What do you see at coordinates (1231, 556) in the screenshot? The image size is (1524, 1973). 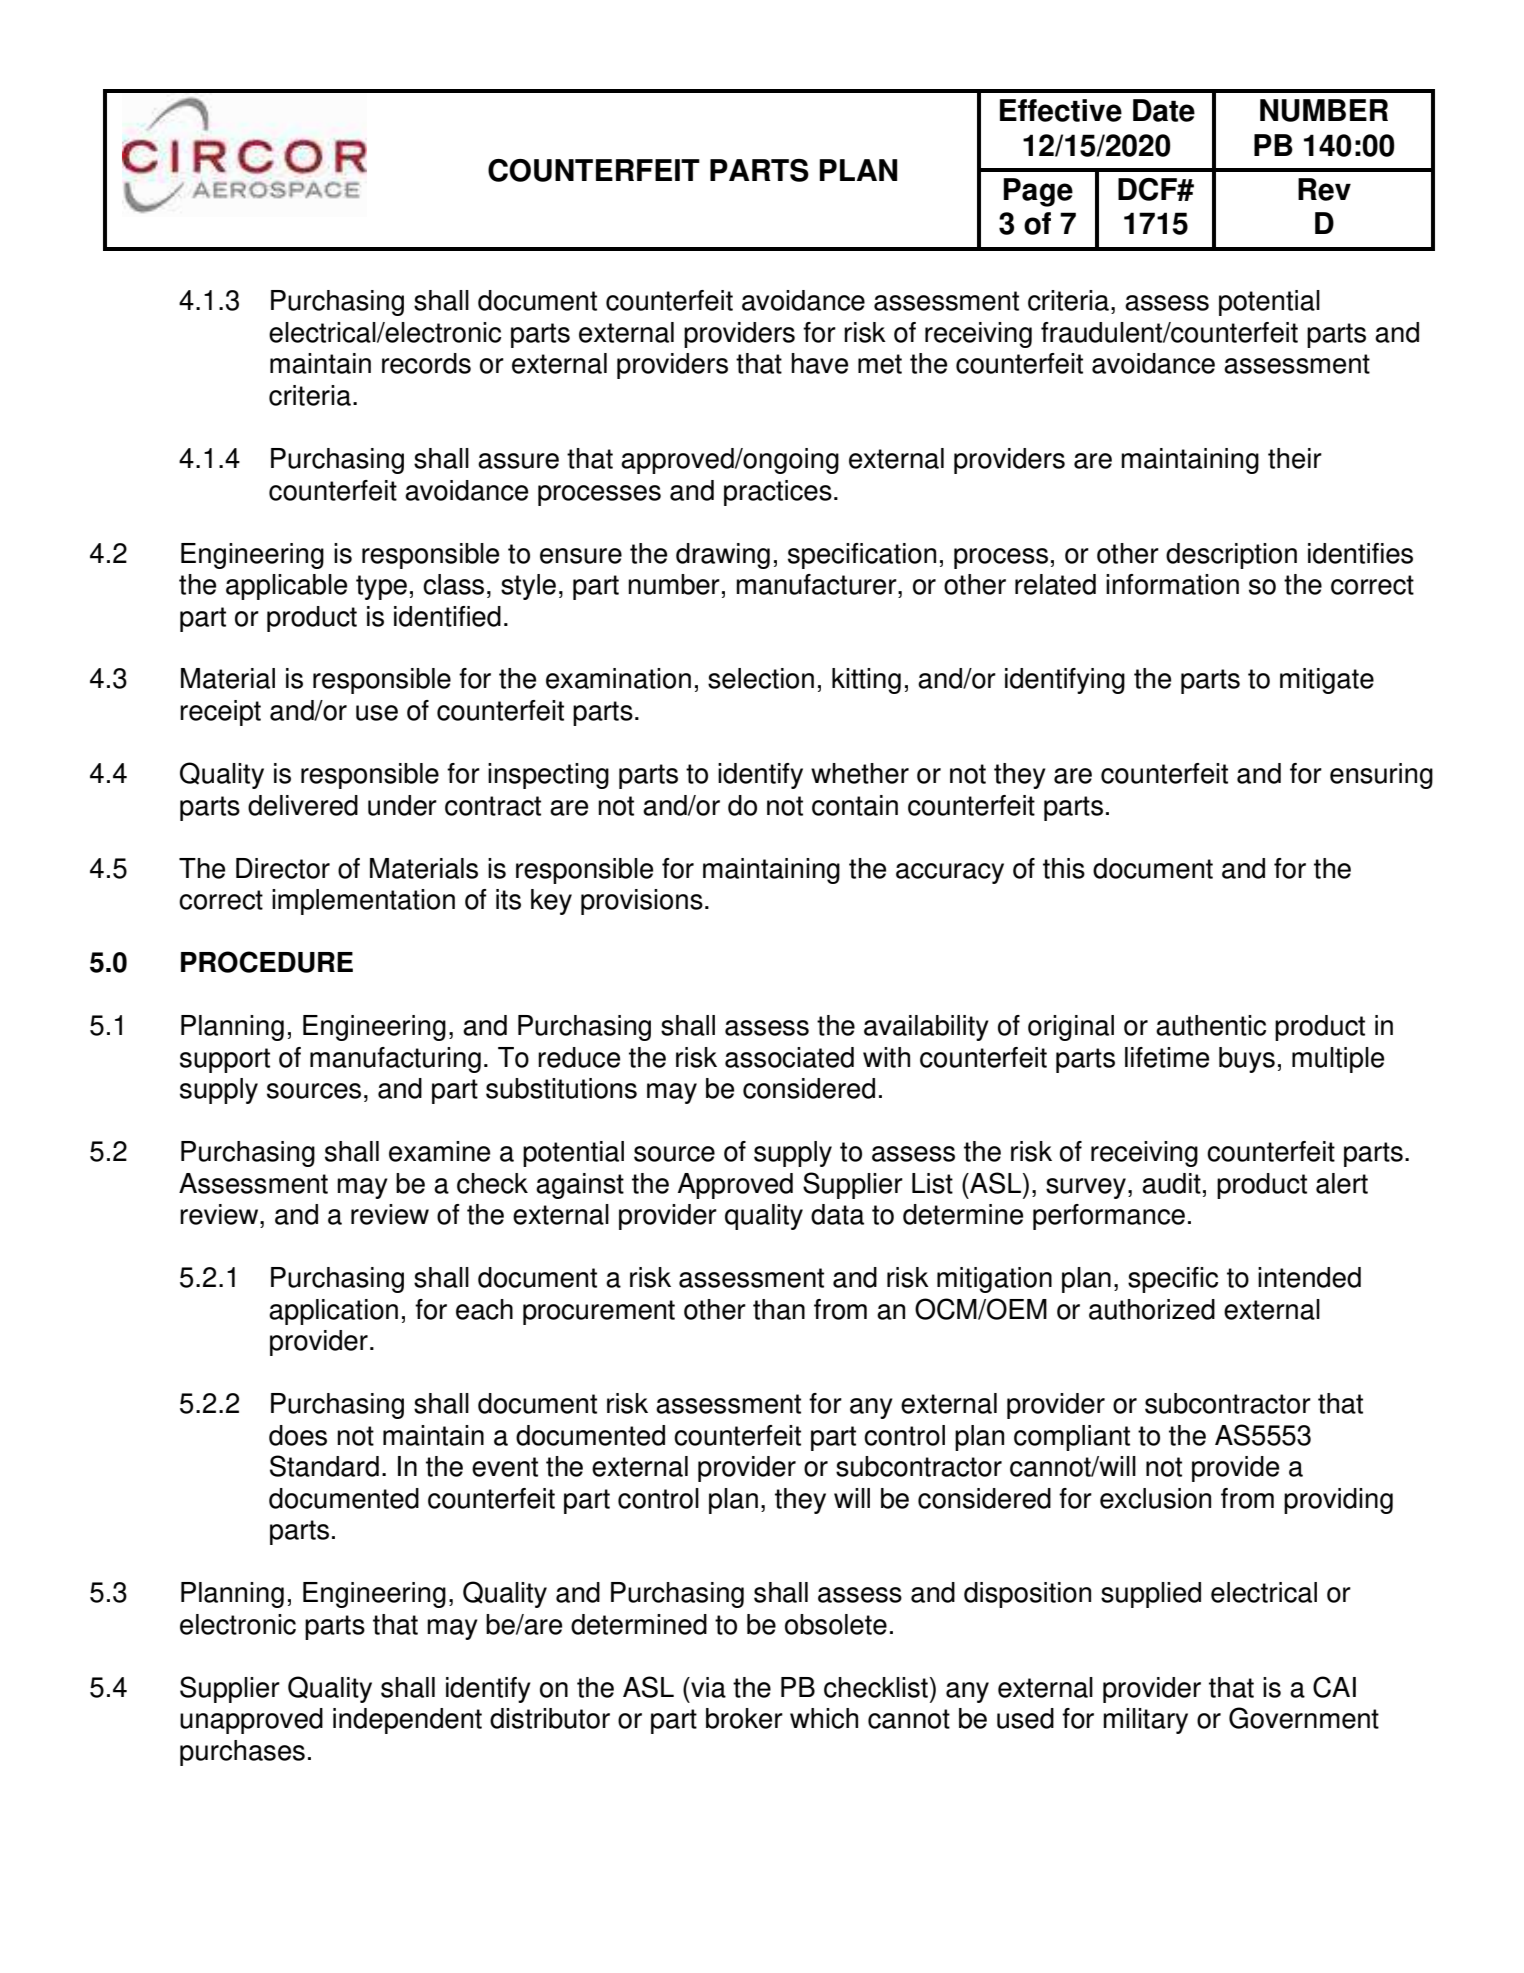 I see `description` at bounding box center [1231, 556].
